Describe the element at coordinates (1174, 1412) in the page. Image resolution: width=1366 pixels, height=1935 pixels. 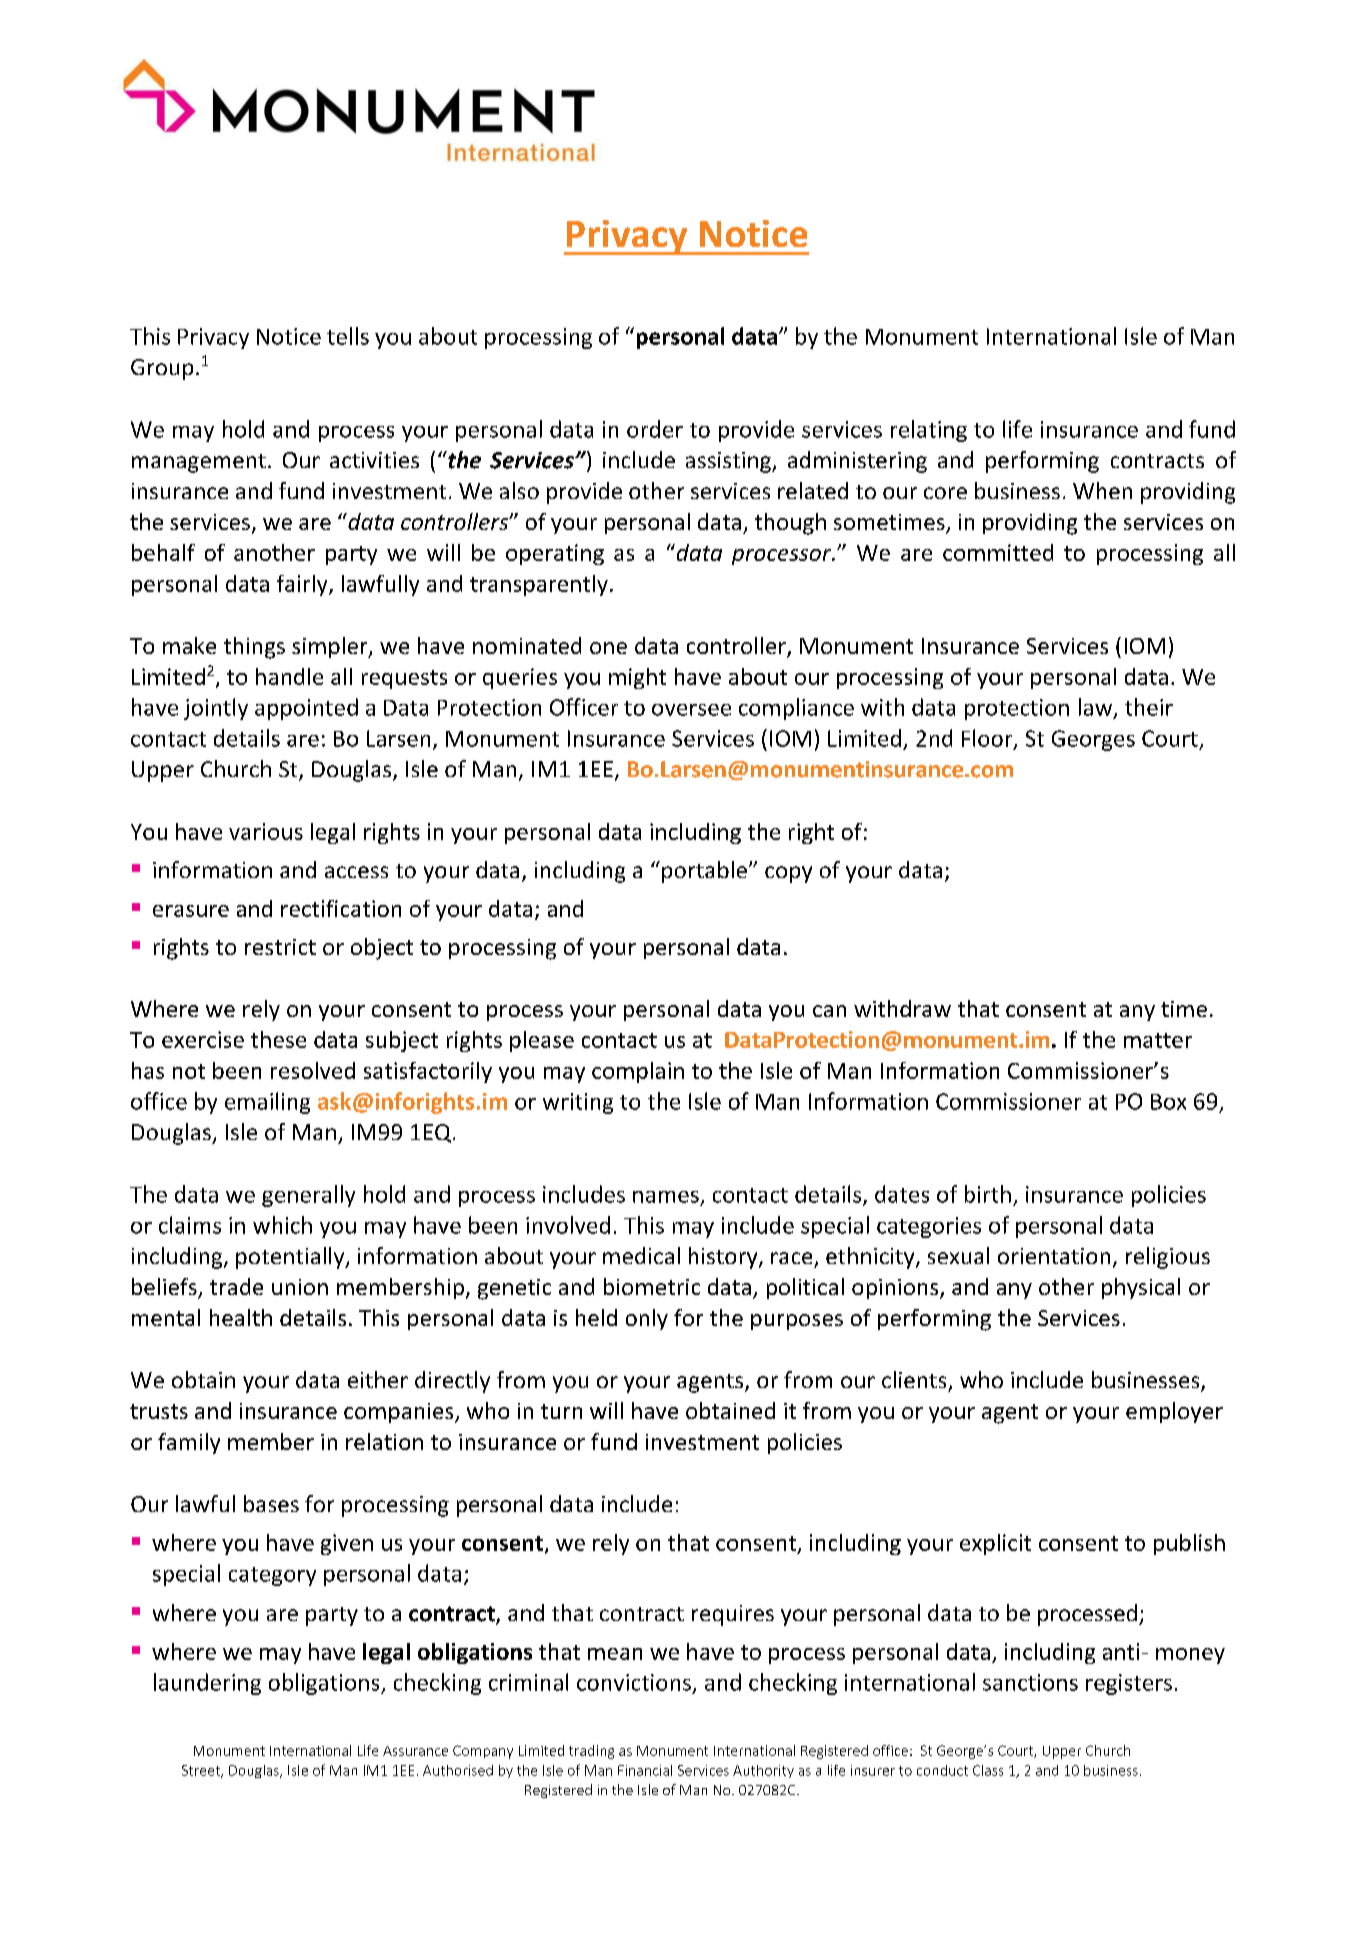
I see `employer` at that location.
